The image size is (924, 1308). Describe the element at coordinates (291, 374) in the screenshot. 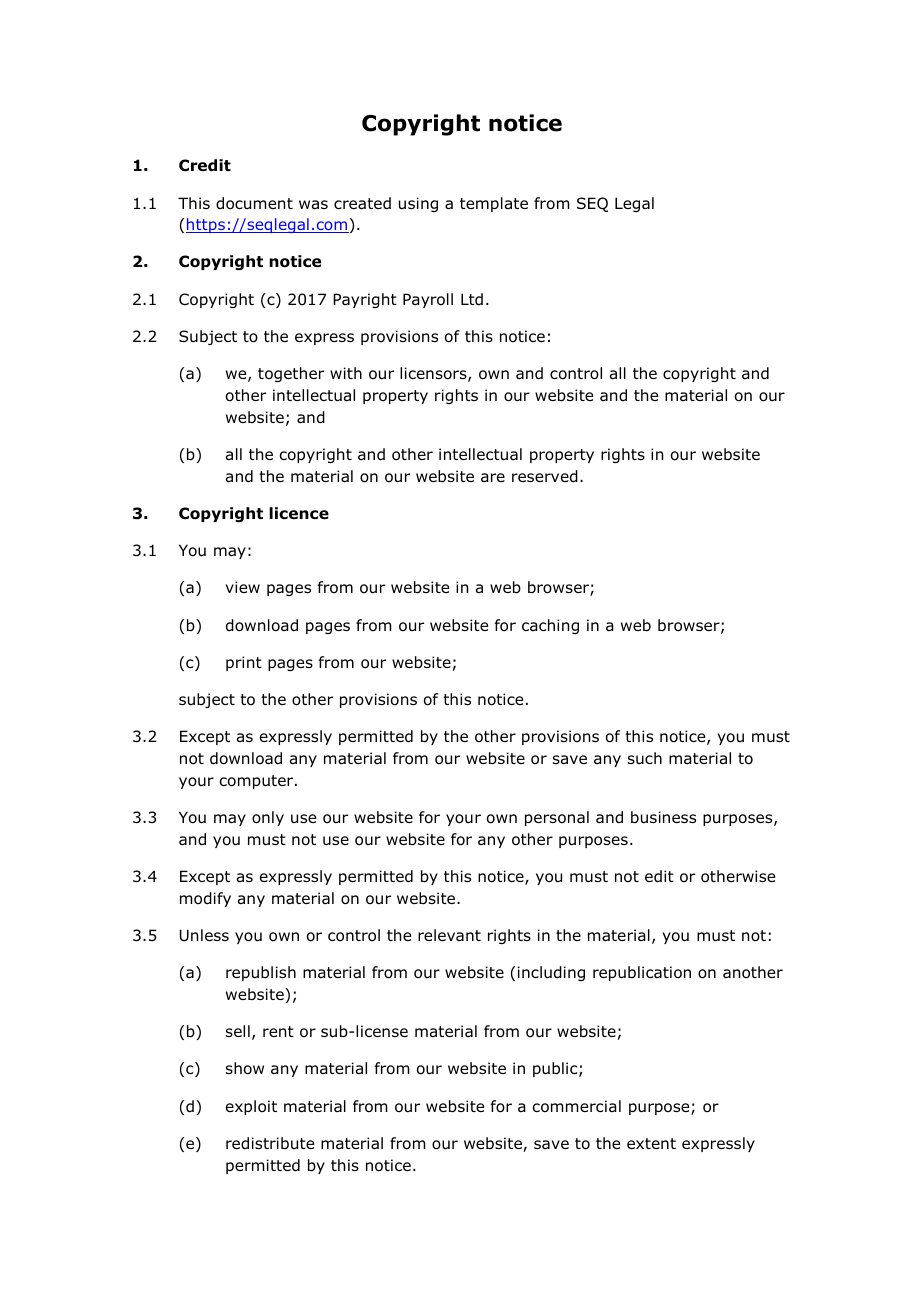

I see `together` at that location.
